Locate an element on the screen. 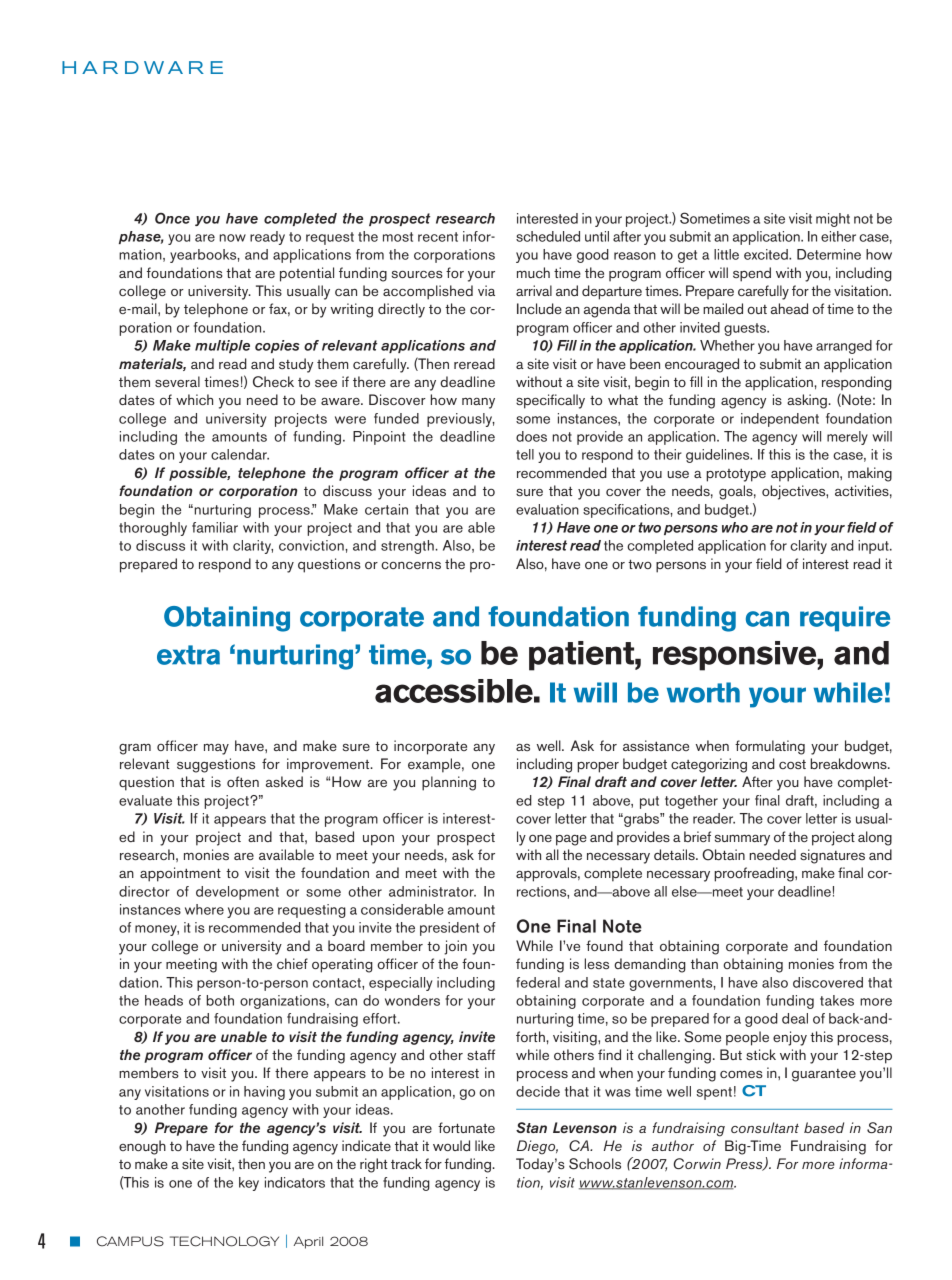 This screenshot has height=1280, width=952. familiar is located at coordinates (215, 527).
